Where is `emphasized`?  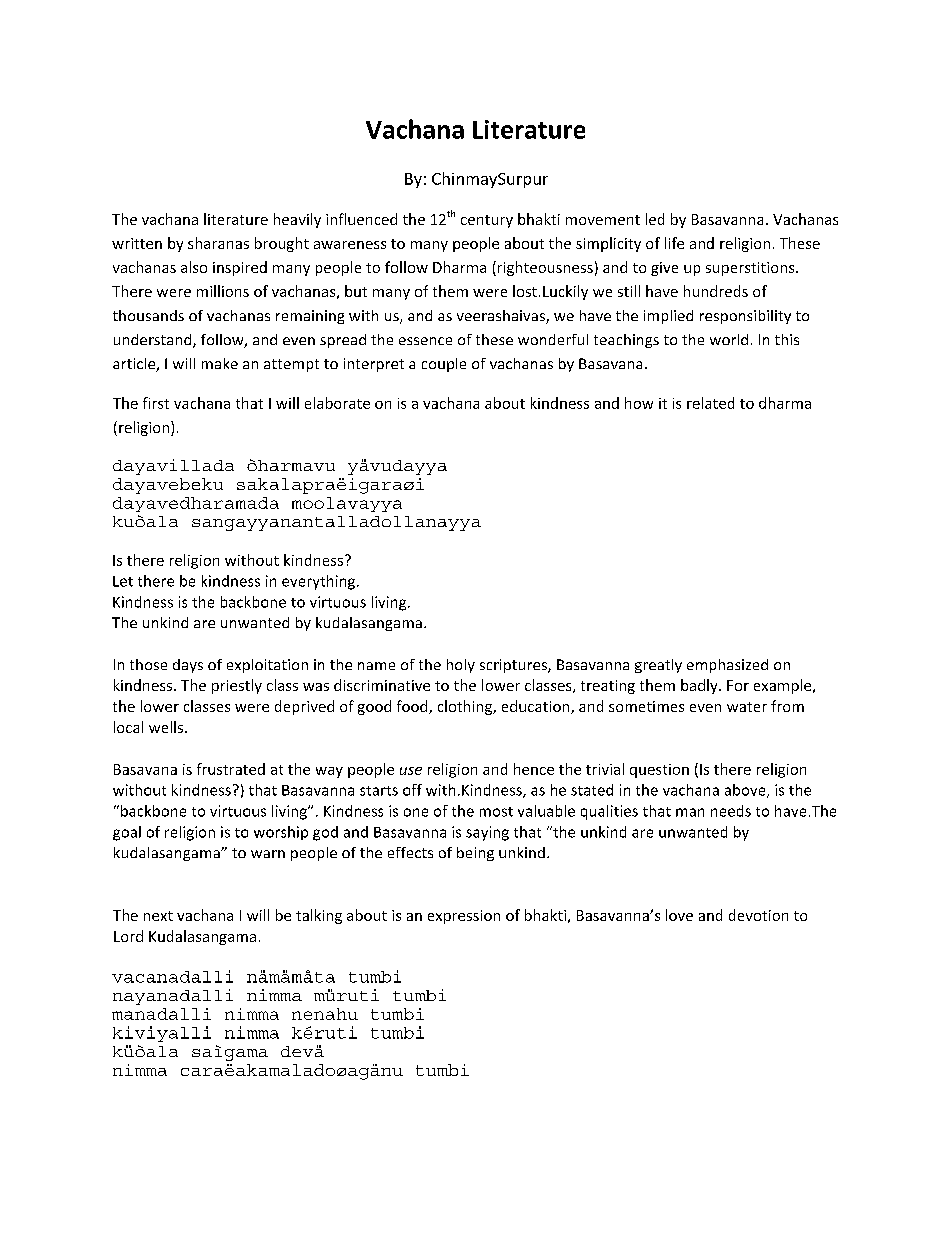
emphasized is located at coordinates (727, 666).
